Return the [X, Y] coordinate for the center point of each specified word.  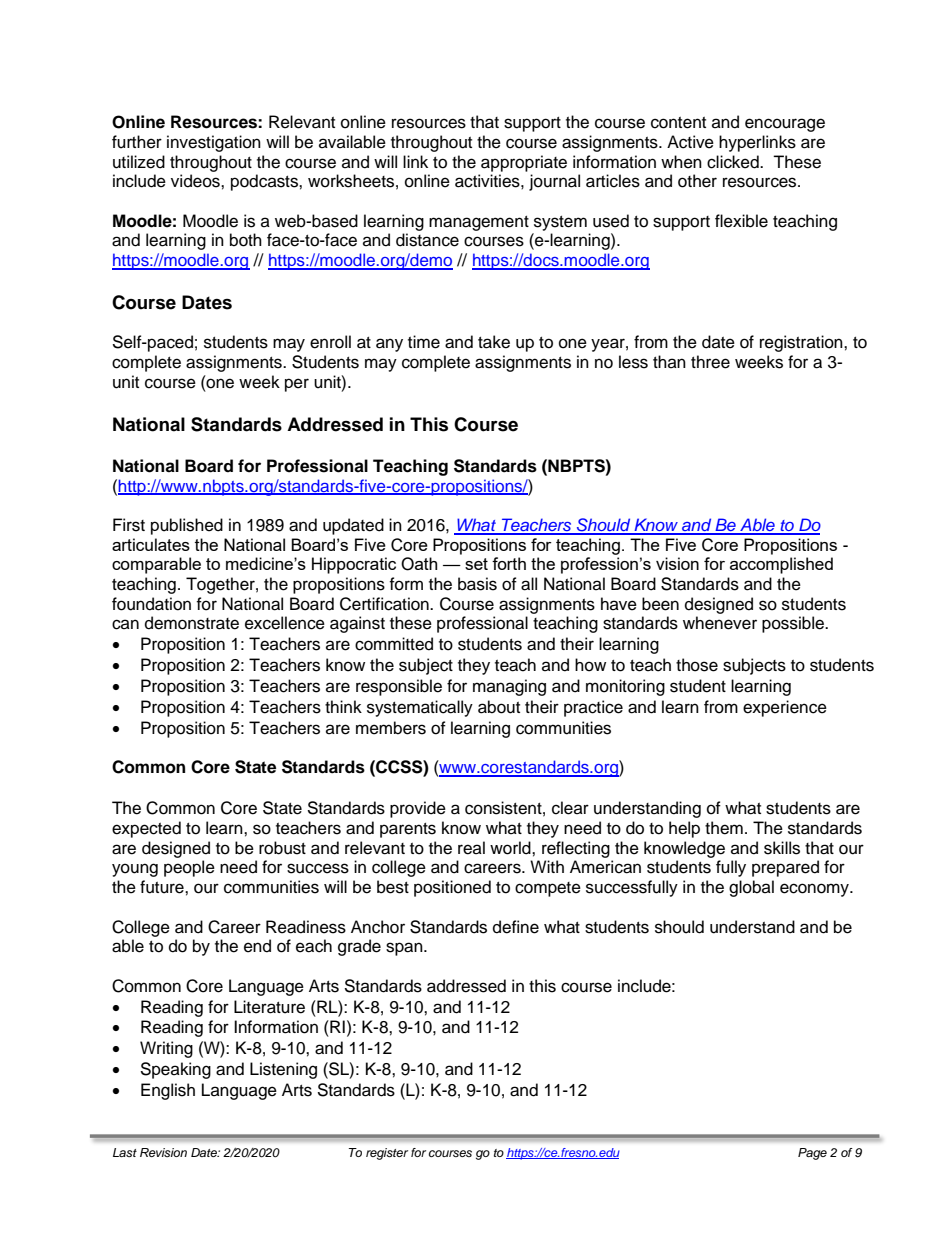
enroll [330, 342]
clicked [734, 162]
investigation [214, 143]
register [387, 1154]
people [189, 868]
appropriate [524, 163]
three [710, 362]
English [168, 1091]
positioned [452, 888]
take [494, 342]
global [751, 888]
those [697, 665]
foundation [151, 604]
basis [477, 584]
